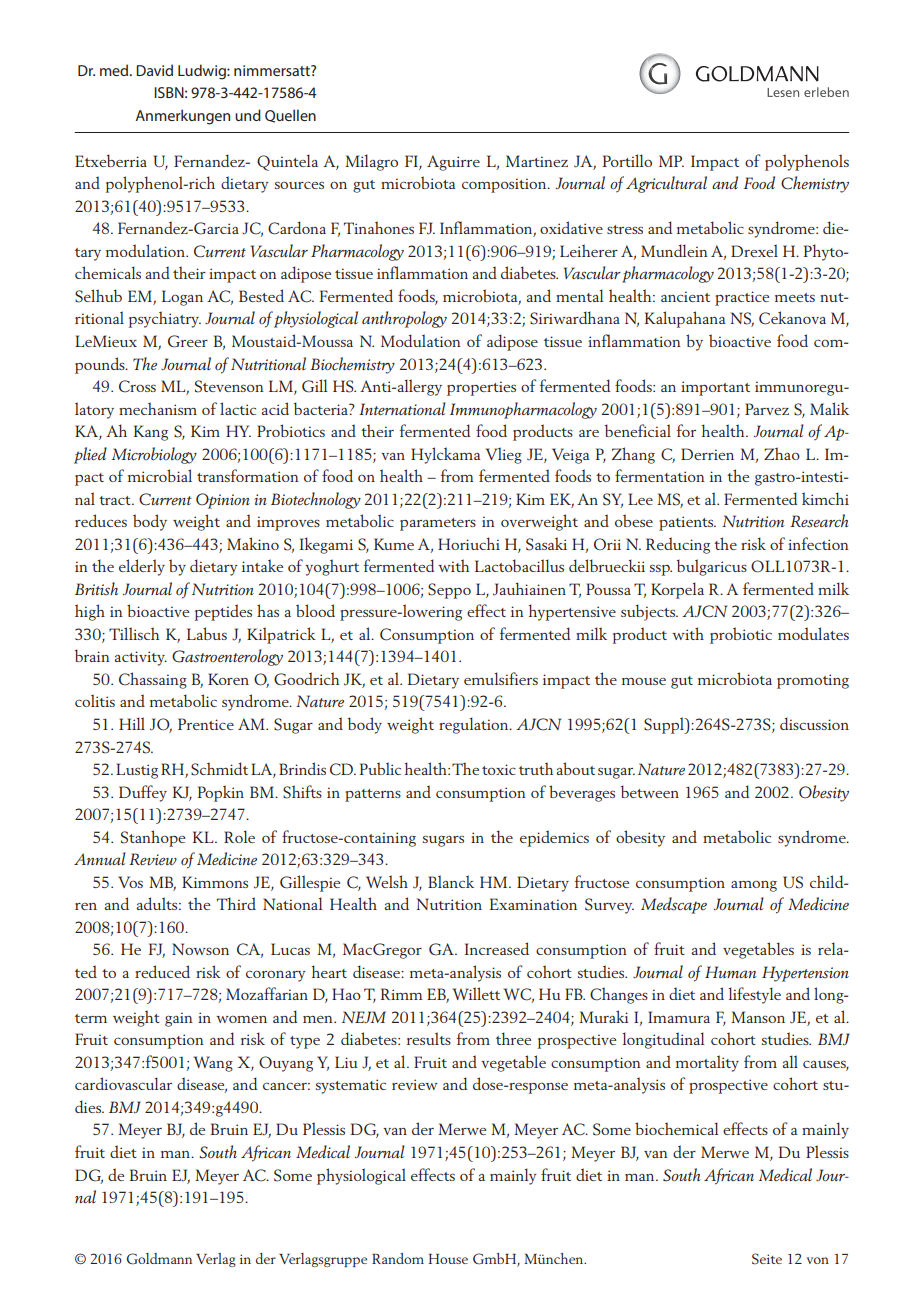 This screenshot has width=924, height=1308. Describe the element at coordinates (203, 72) in the screenshot. I see `Ludwig` at that location.
